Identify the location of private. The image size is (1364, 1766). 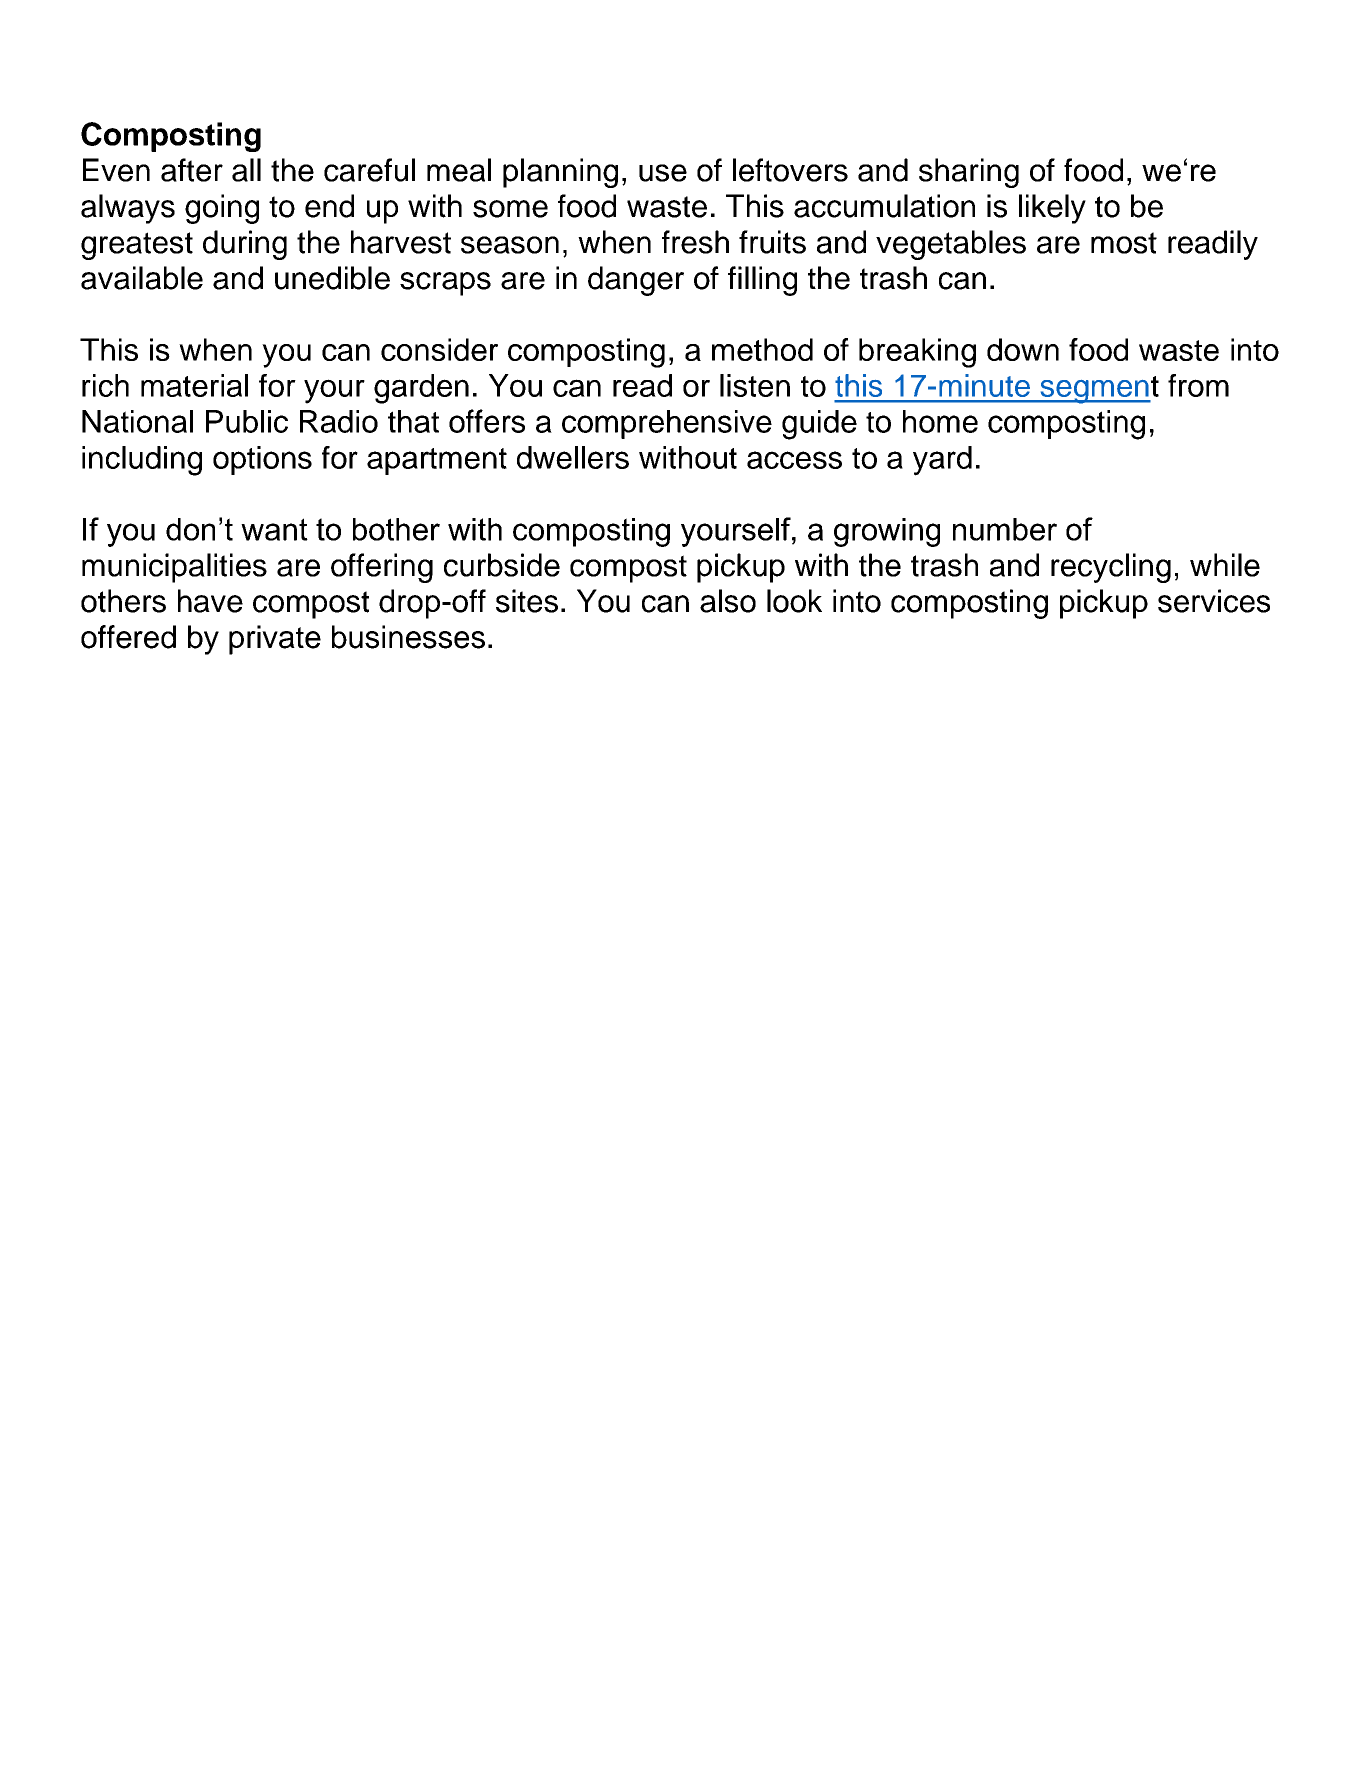
(275, 640).
